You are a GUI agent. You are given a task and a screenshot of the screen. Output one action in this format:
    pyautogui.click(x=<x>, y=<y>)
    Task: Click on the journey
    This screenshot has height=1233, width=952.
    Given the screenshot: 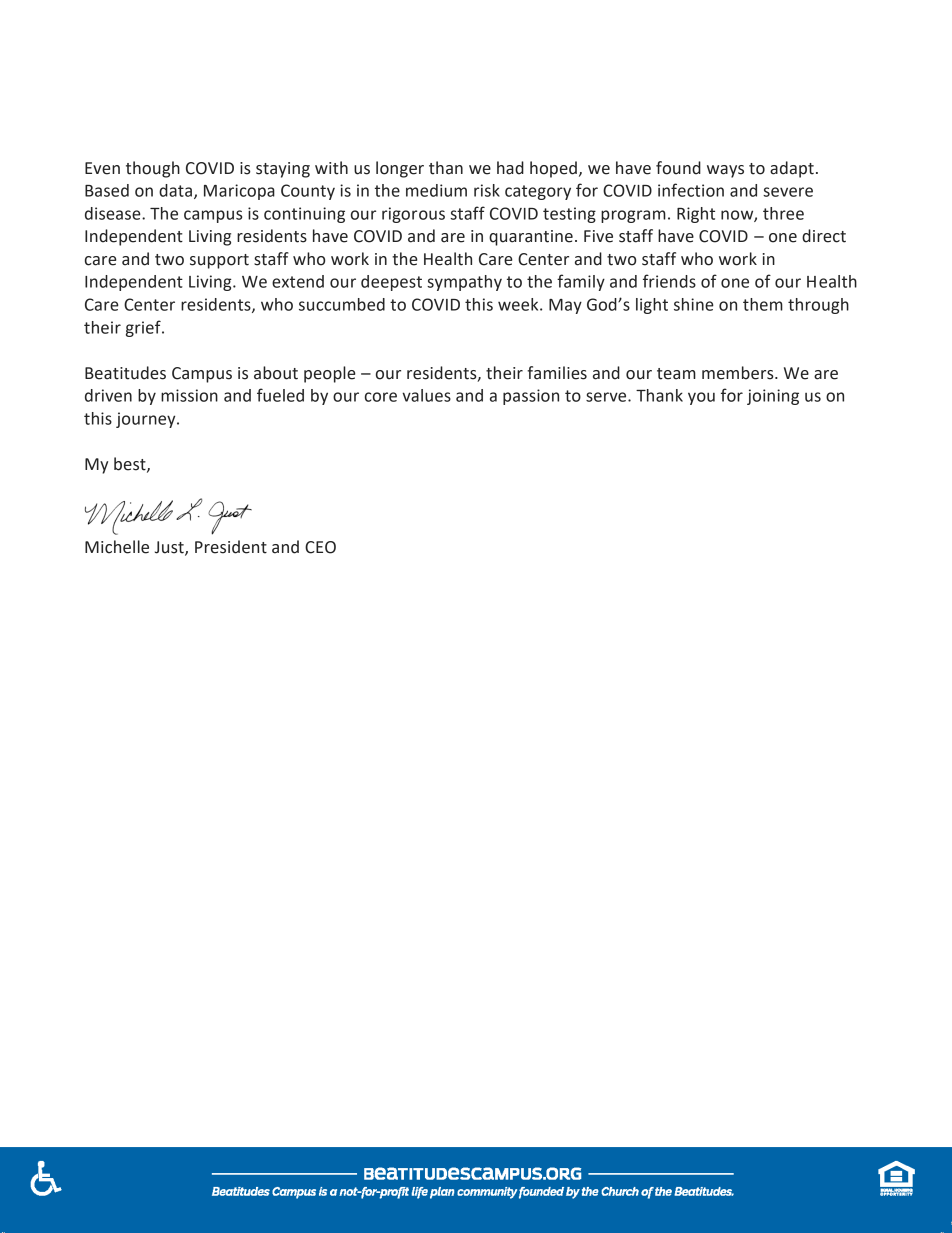 What is the action you would take?
    pyautogui.click(x=147, y=420)
